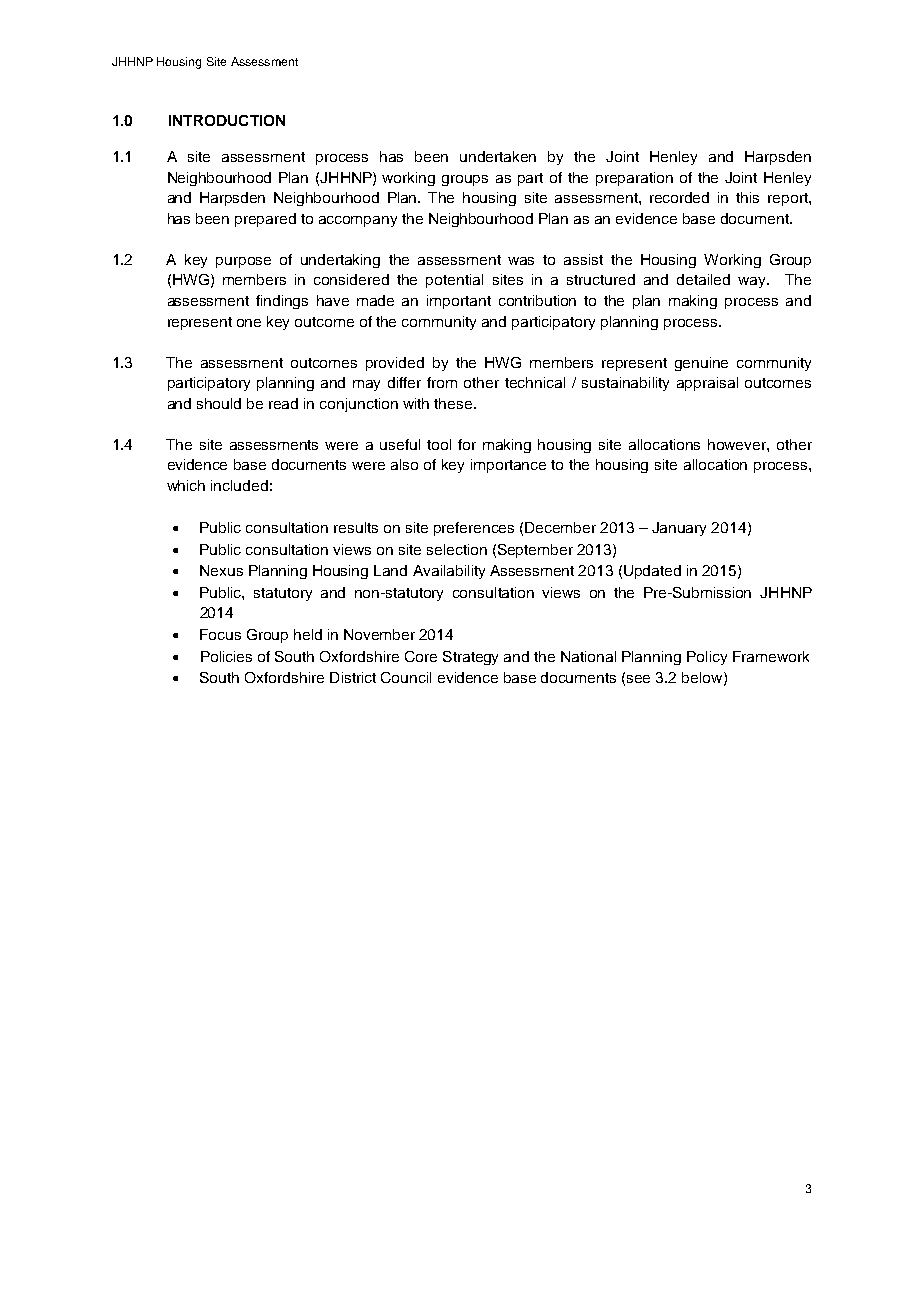 The height and width of the screenshot is (1308, 924). Describe the element at coordinates (498, 156) in the screenshot. I see `undertaken` at that location.
